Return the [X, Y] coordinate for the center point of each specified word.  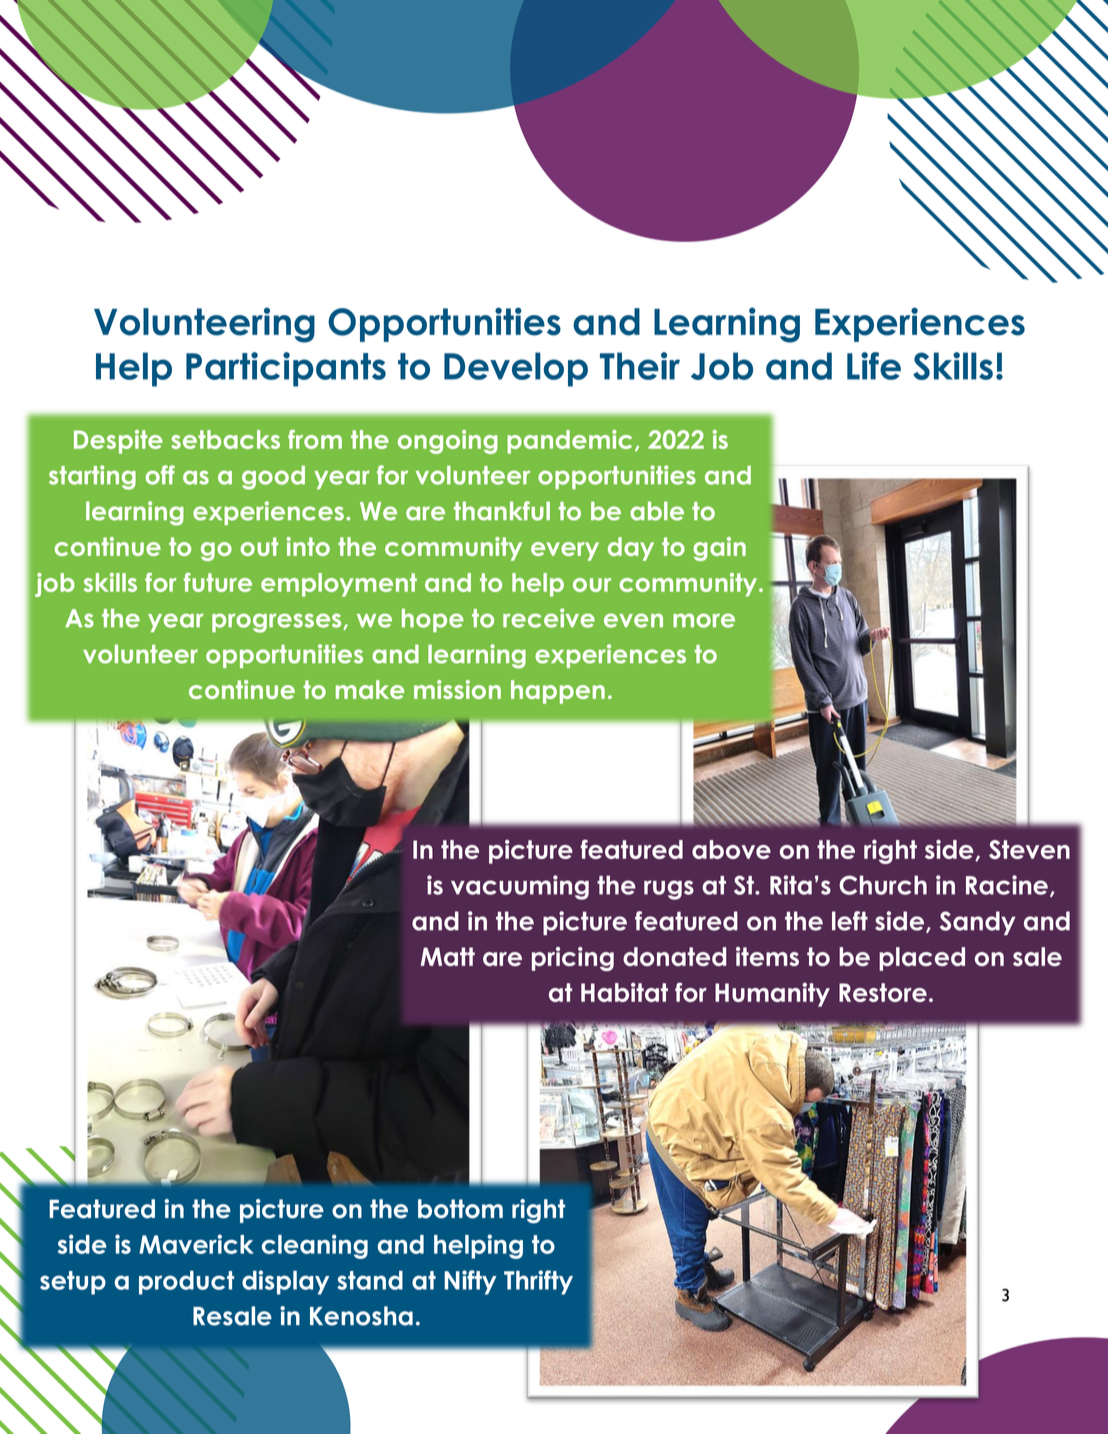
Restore [883, 992]
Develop [516, 369]
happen [558, 692]
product [186, 1283]
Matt [448, 956]
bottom [460, 1209]
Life [874, 366]
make [370, 689]
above [731, 849]
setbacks [225, 439]
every [565, 551]
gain [719, 549]
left [850, 921]
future [218, 582]
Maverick [196, 1244]
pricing [573, 959]
